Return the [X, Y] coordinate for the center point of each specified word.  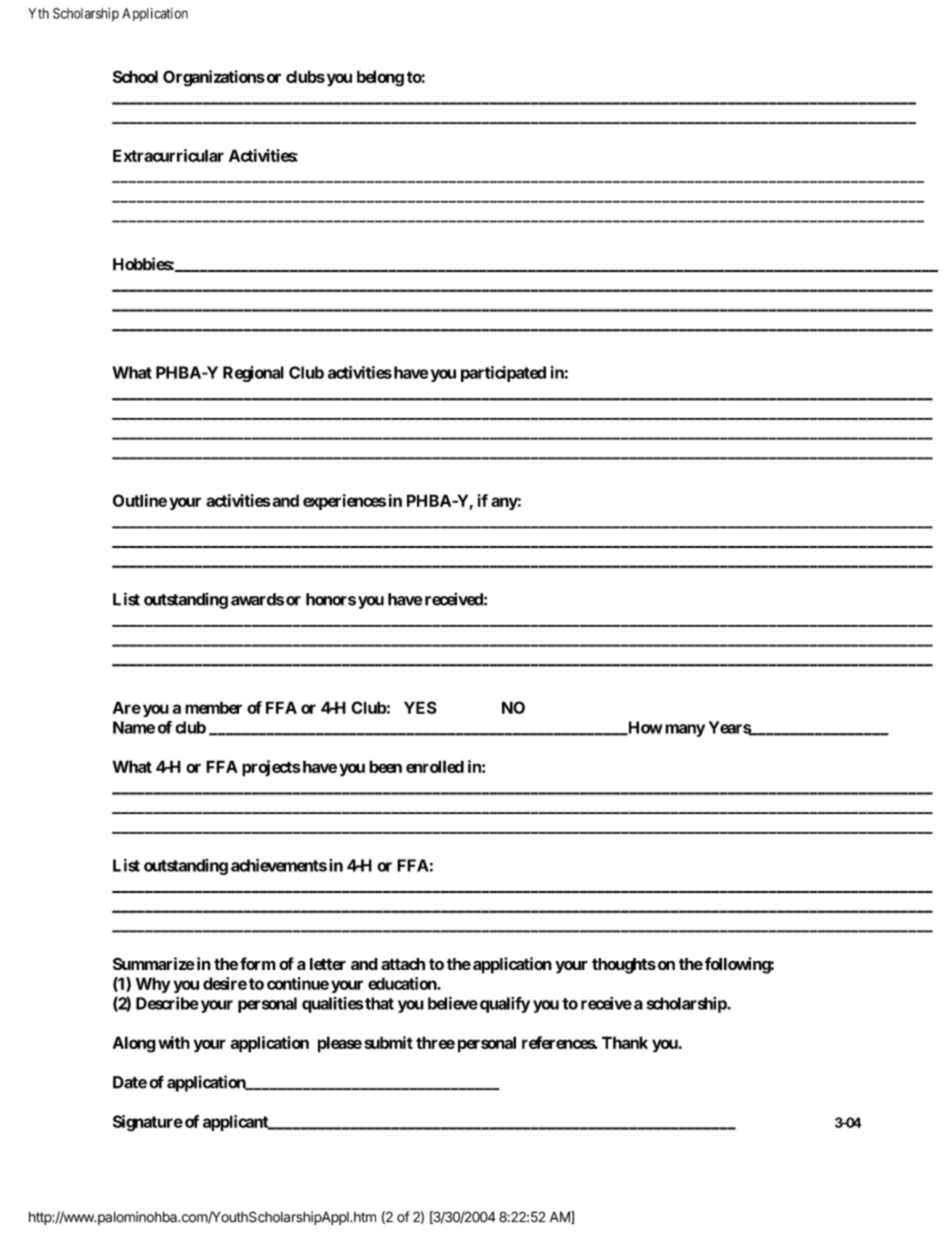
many [685, 730]
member [213, 707]
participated [503, 374]
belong [380, 78]
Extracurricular [168, 155]
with [174, 1042]
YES [420, 707]
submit [388, 1042]
